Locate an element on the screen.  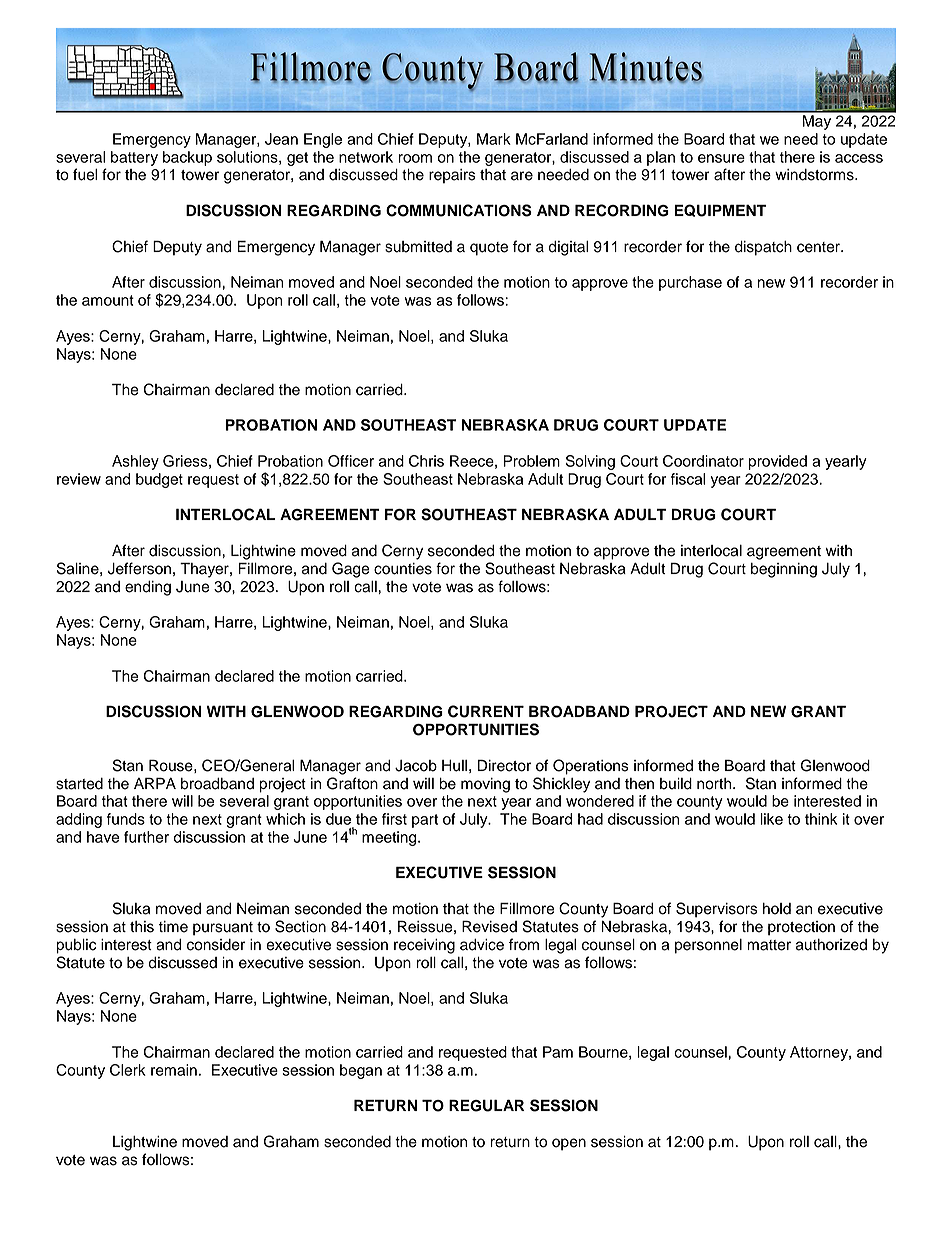
Revised is located at coordinates (489, 926).
